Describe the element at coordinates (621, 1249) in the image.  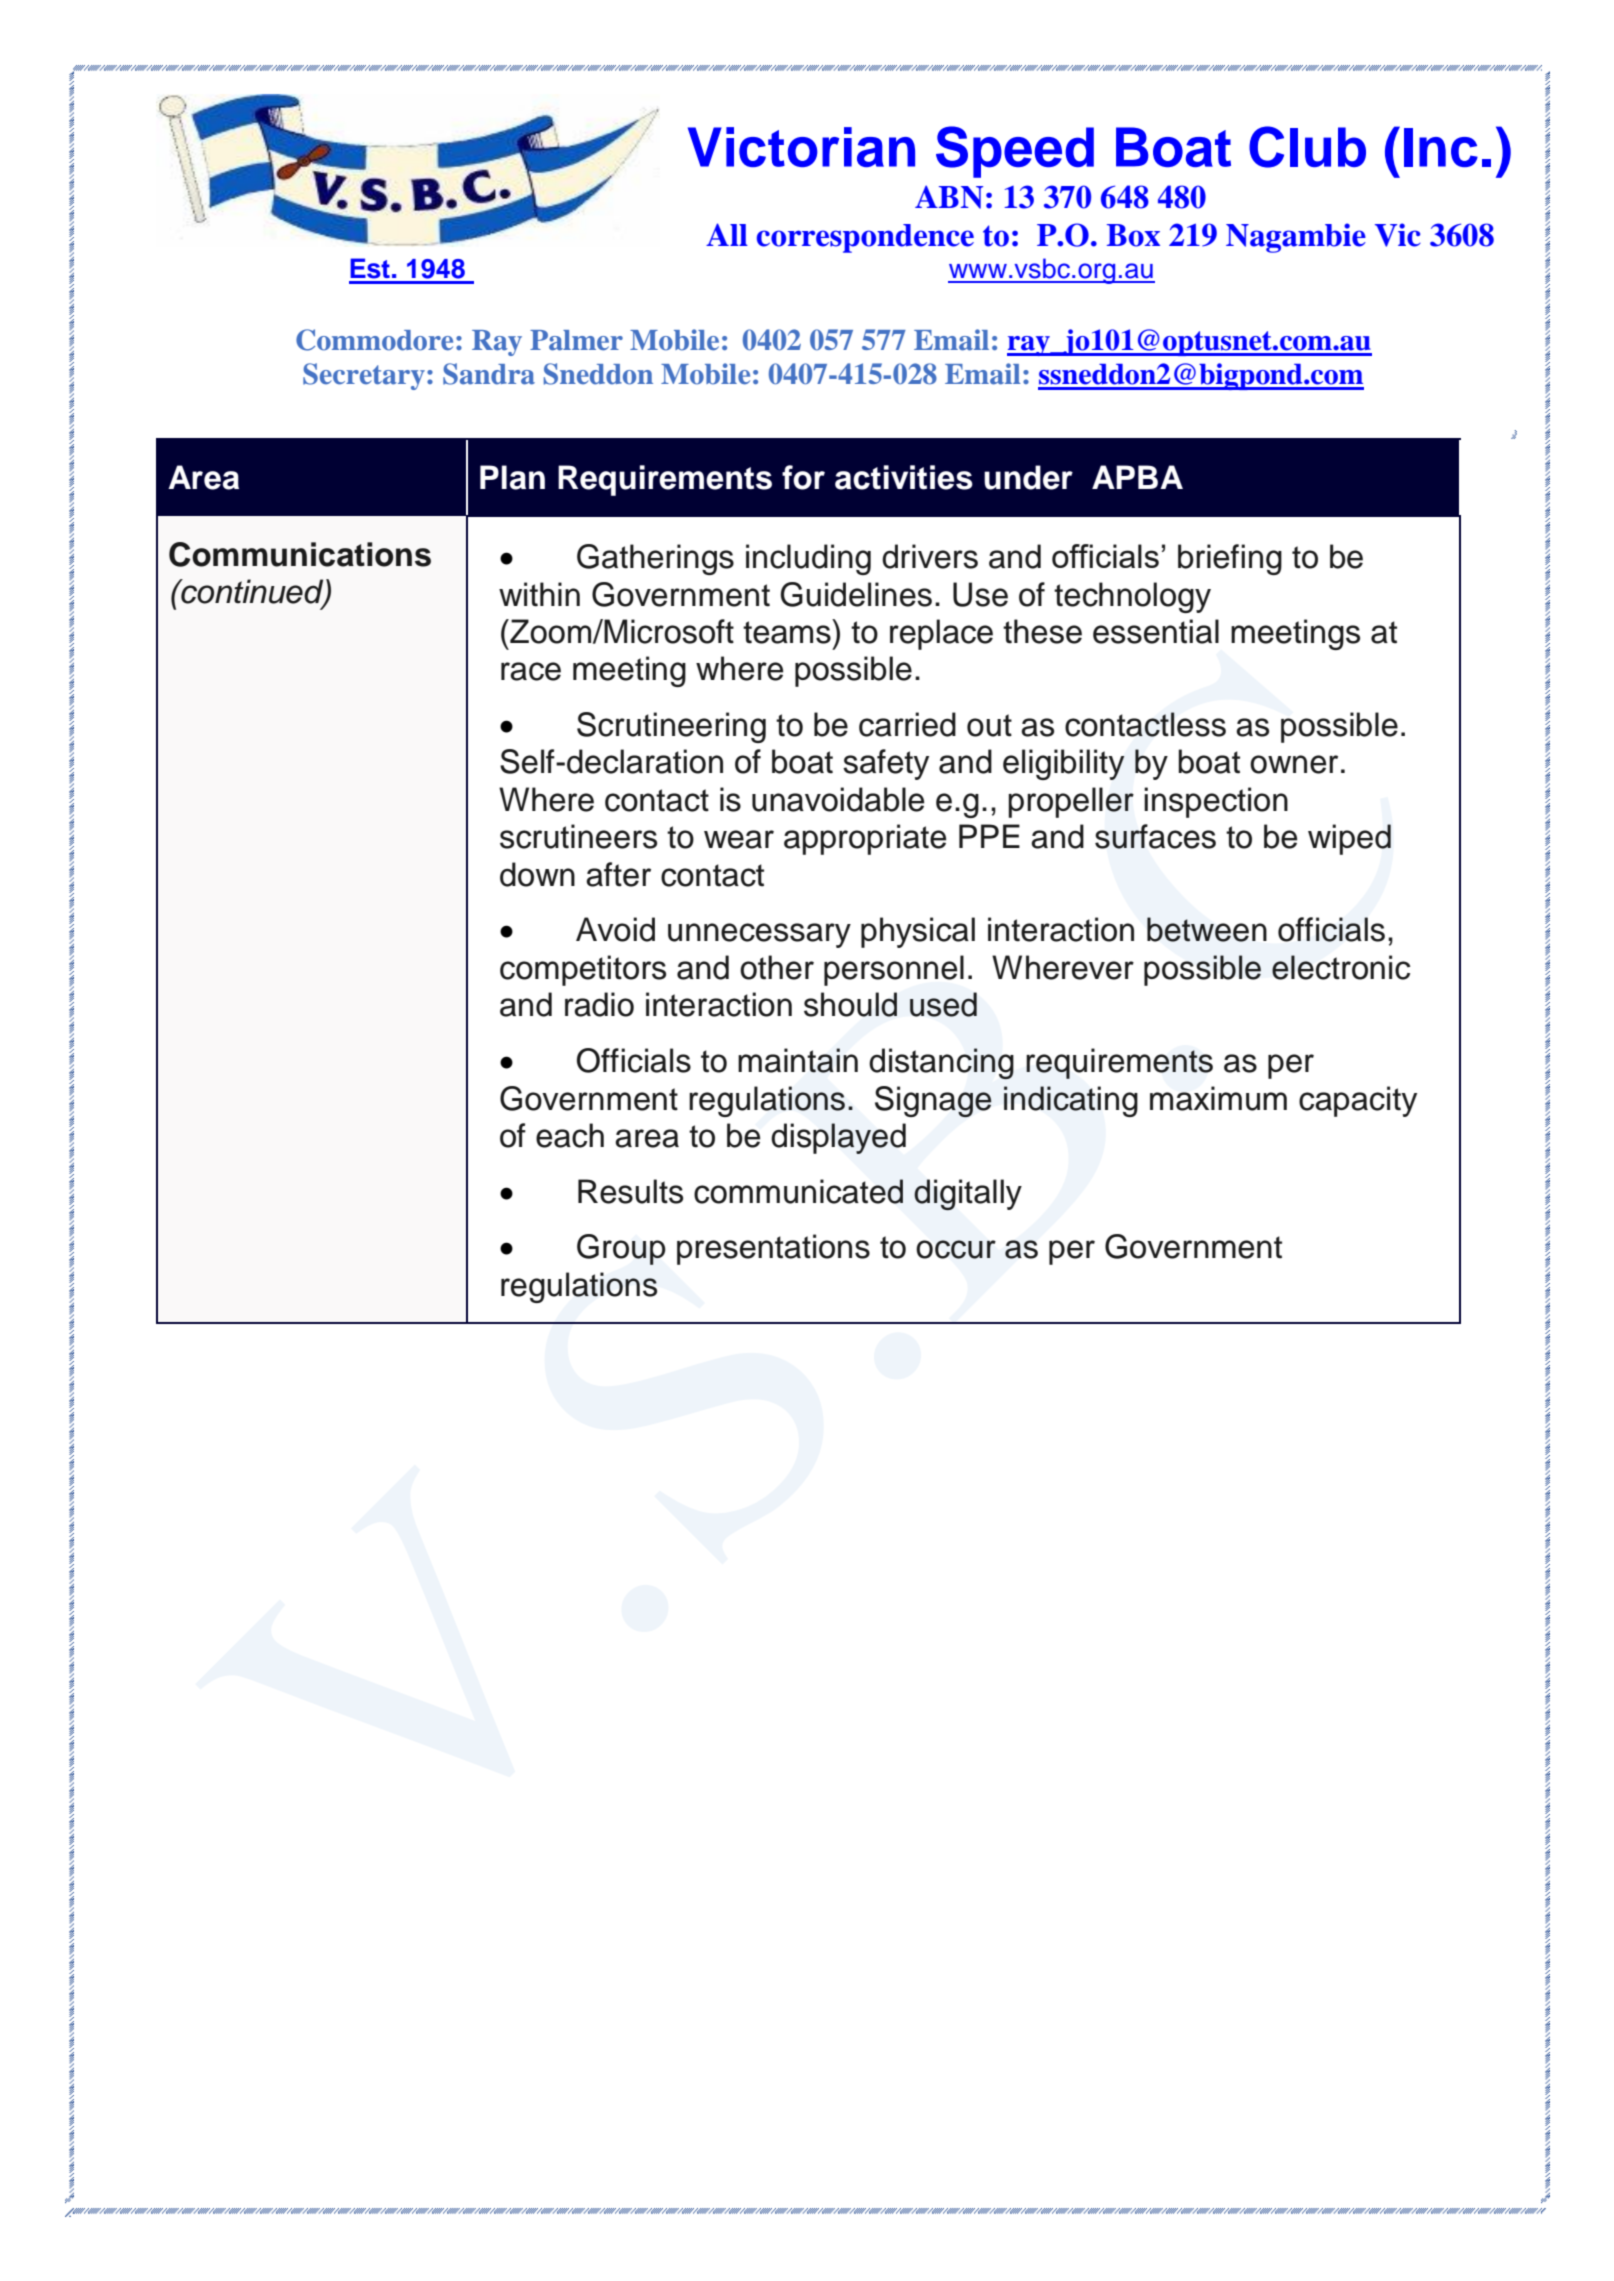
I see `Group` at that location.
